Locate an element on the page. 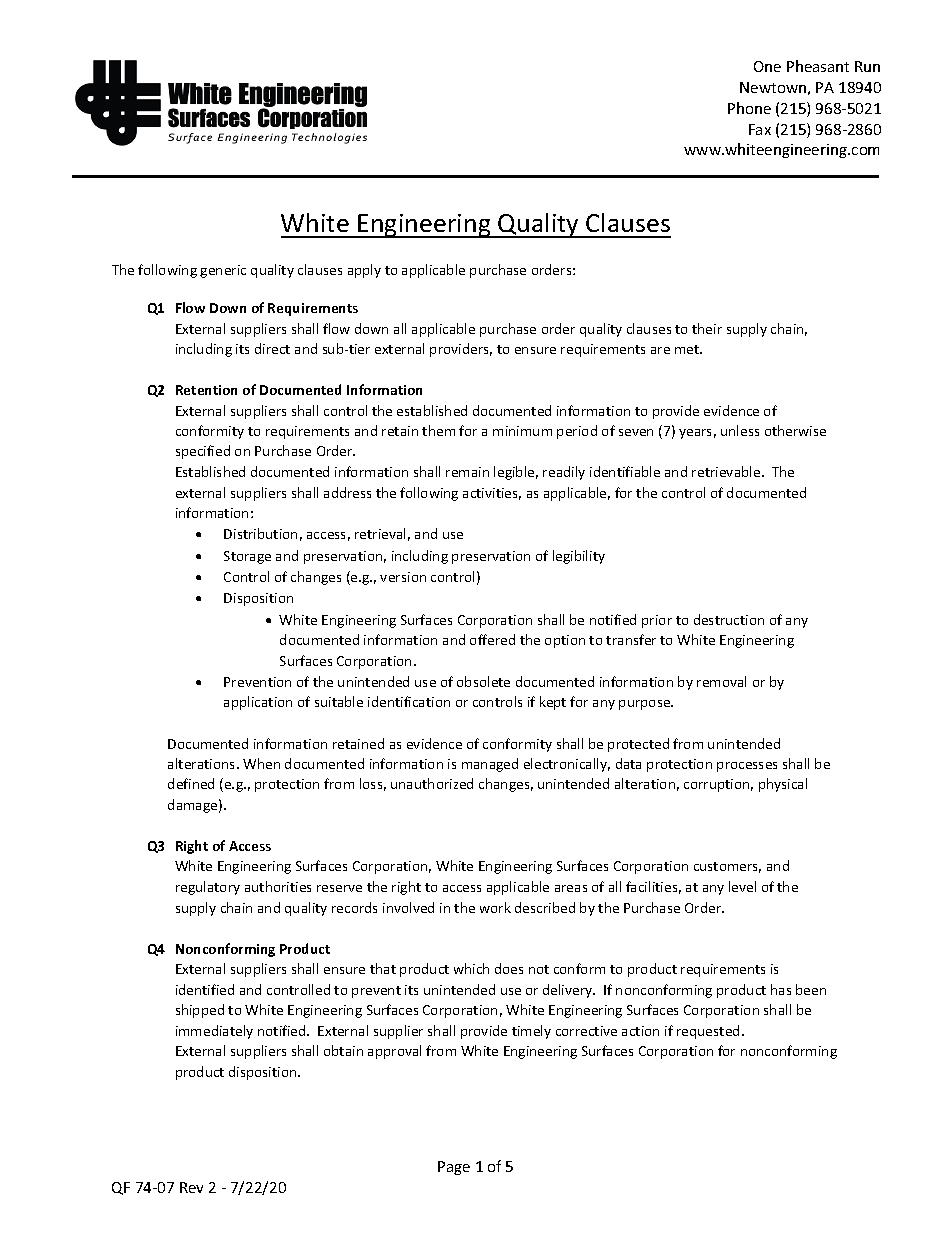 The height and width of the page is (1233, 952). obtain is located at coordinates (343, 1050).
